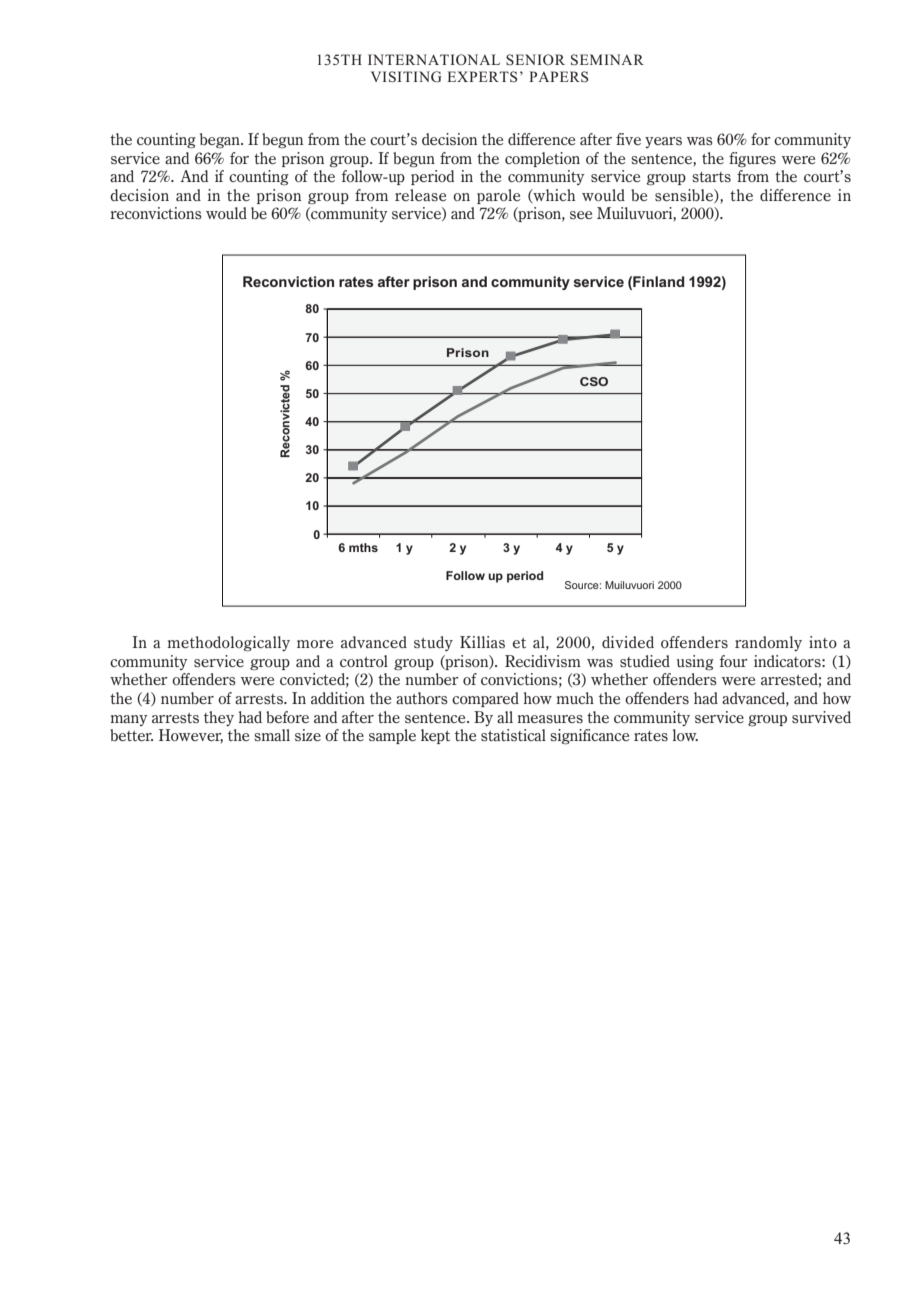 The image size is (924, 1308). I want to click on mths, so click(363, 547).
